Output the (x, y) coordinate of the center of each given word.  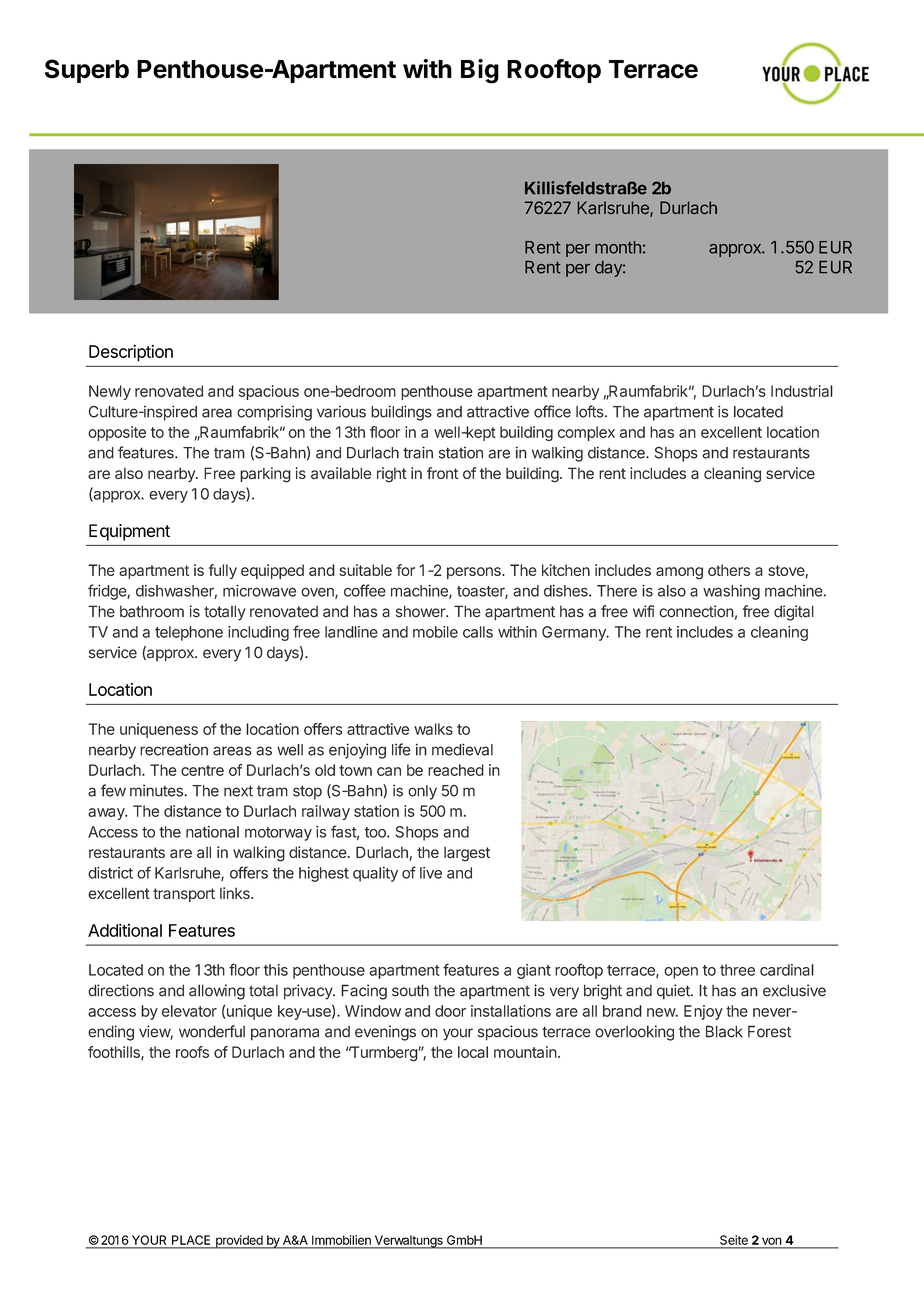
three (737, 970)
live (431, 873)
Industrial (802, 391)
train (418, 452)
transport (184, 895)
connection (696, 611)
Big (480, 71)
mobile (435, 632)
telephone (189, 633)
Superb (87, 71)
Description (131, 353)
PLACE (191, 1240)
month (618, 247)
